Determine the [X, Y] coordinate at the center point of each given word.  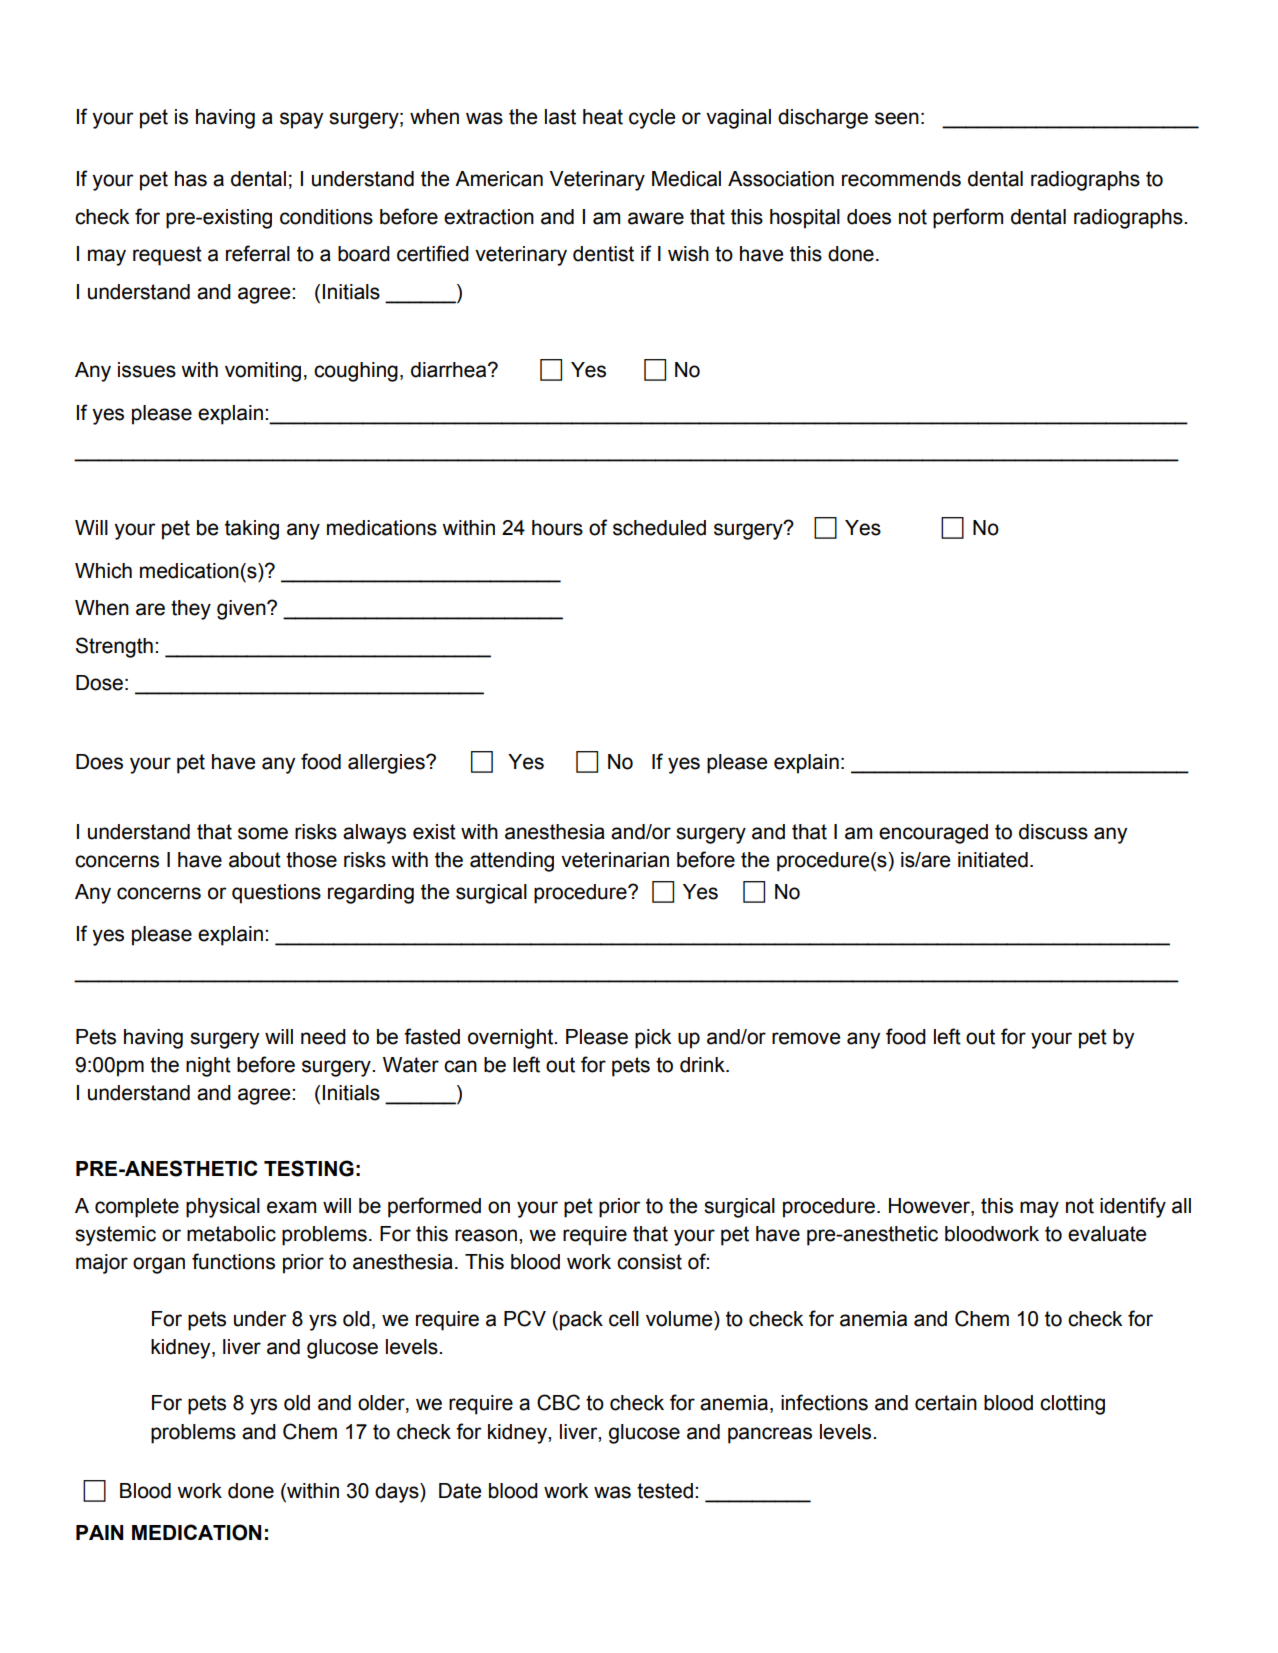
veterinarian [615, 860]
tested [665, 1491]
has [191, 179]
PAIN [99, 1532]
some [263, 833]
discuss [1053, 832]
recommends [901, 179]
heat [603, 117]
